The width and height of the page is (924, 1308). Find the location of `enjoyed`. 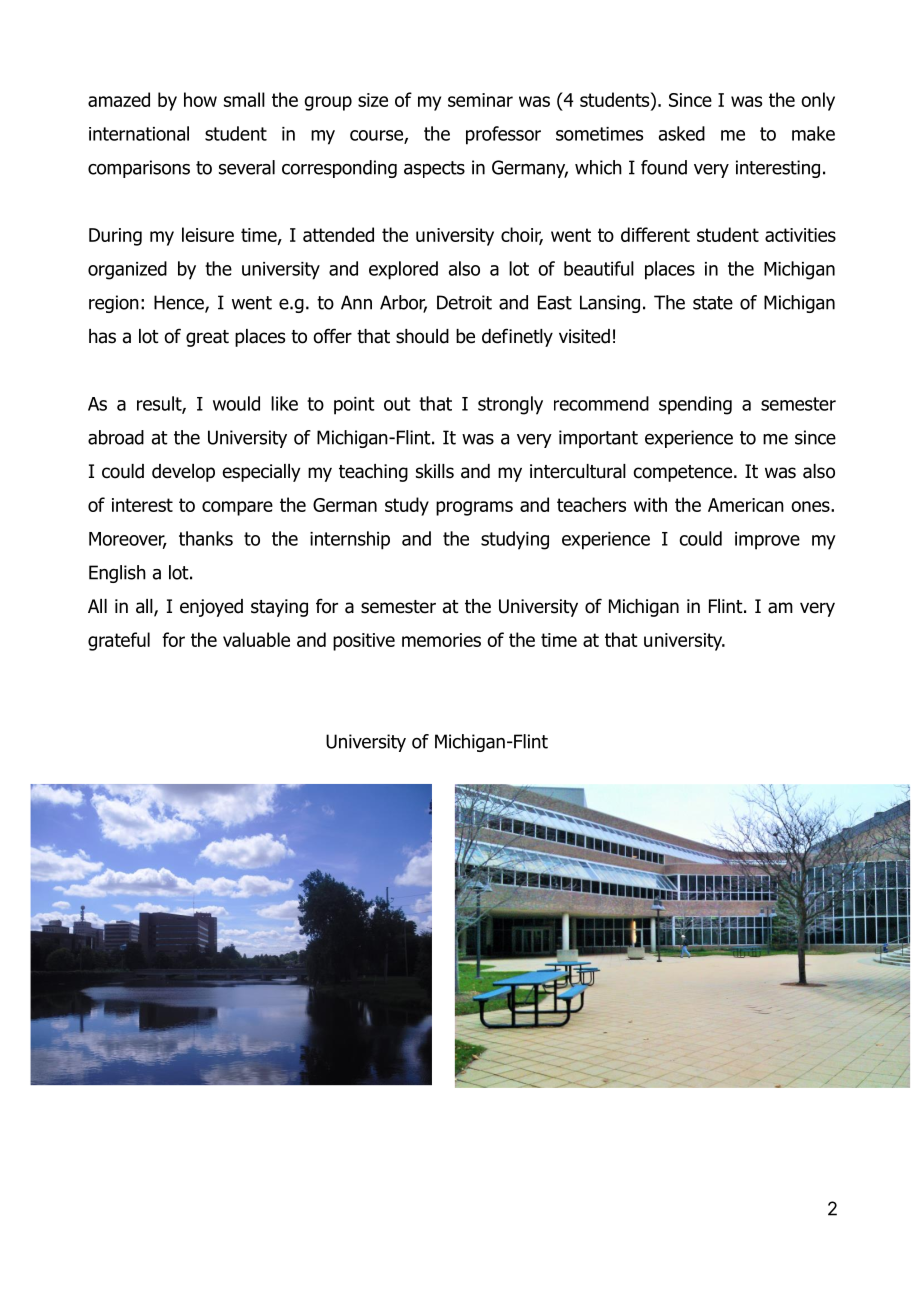

enjoyed is located at coordinates (211, 608).
